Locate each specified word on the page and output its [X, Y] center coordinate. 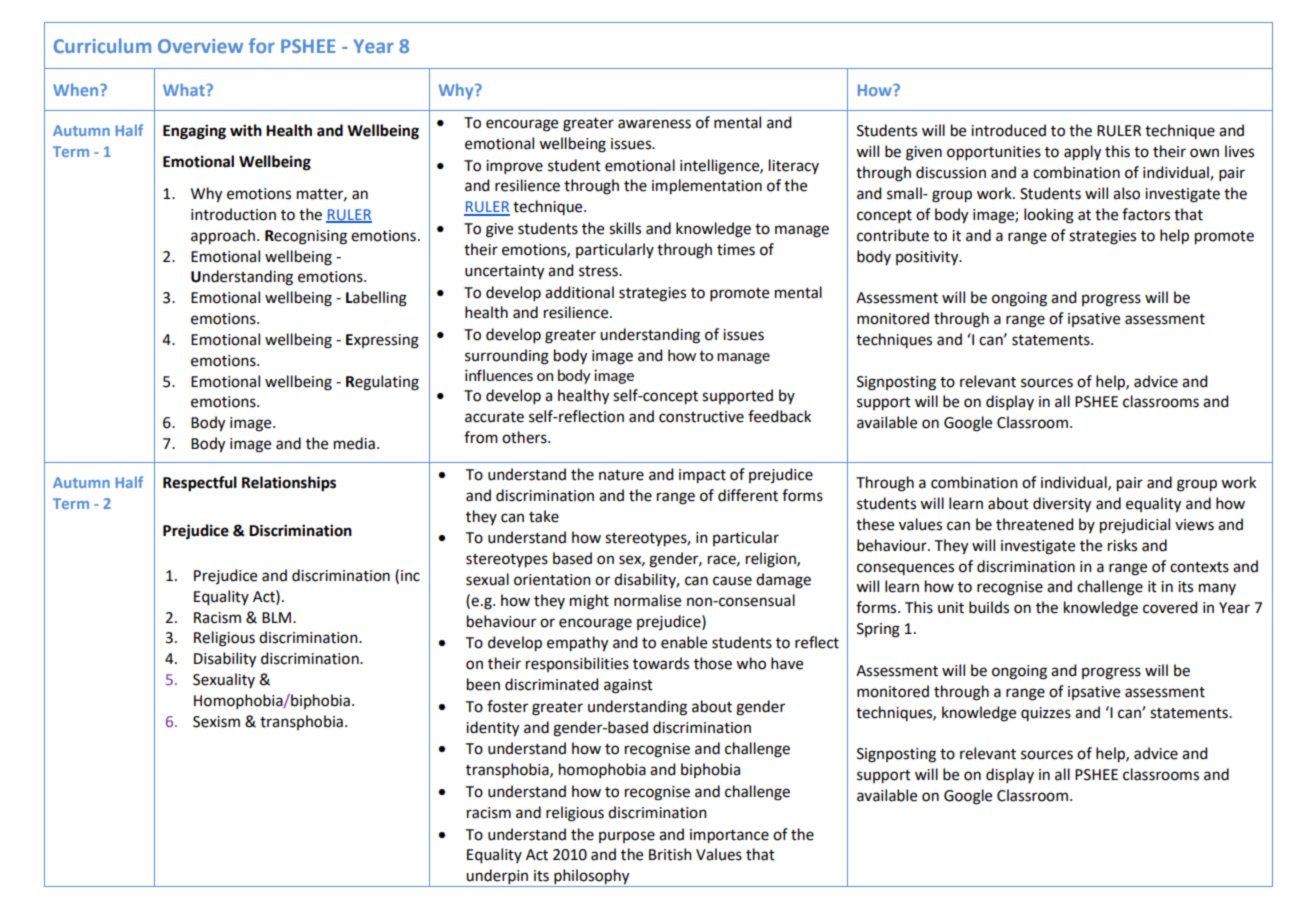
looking [1049, 216]
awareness [654, 124]
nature [621, 475]
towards [661, 663]
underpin [497, 878]
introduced [1008, 130]
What [185, 89]
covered [1170, 607]
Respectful [200, 484]
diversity [1062, 505]
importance [729, 836]
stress [599, 271]
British [670, 854]
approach [223, 237]
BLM [276, 617]
